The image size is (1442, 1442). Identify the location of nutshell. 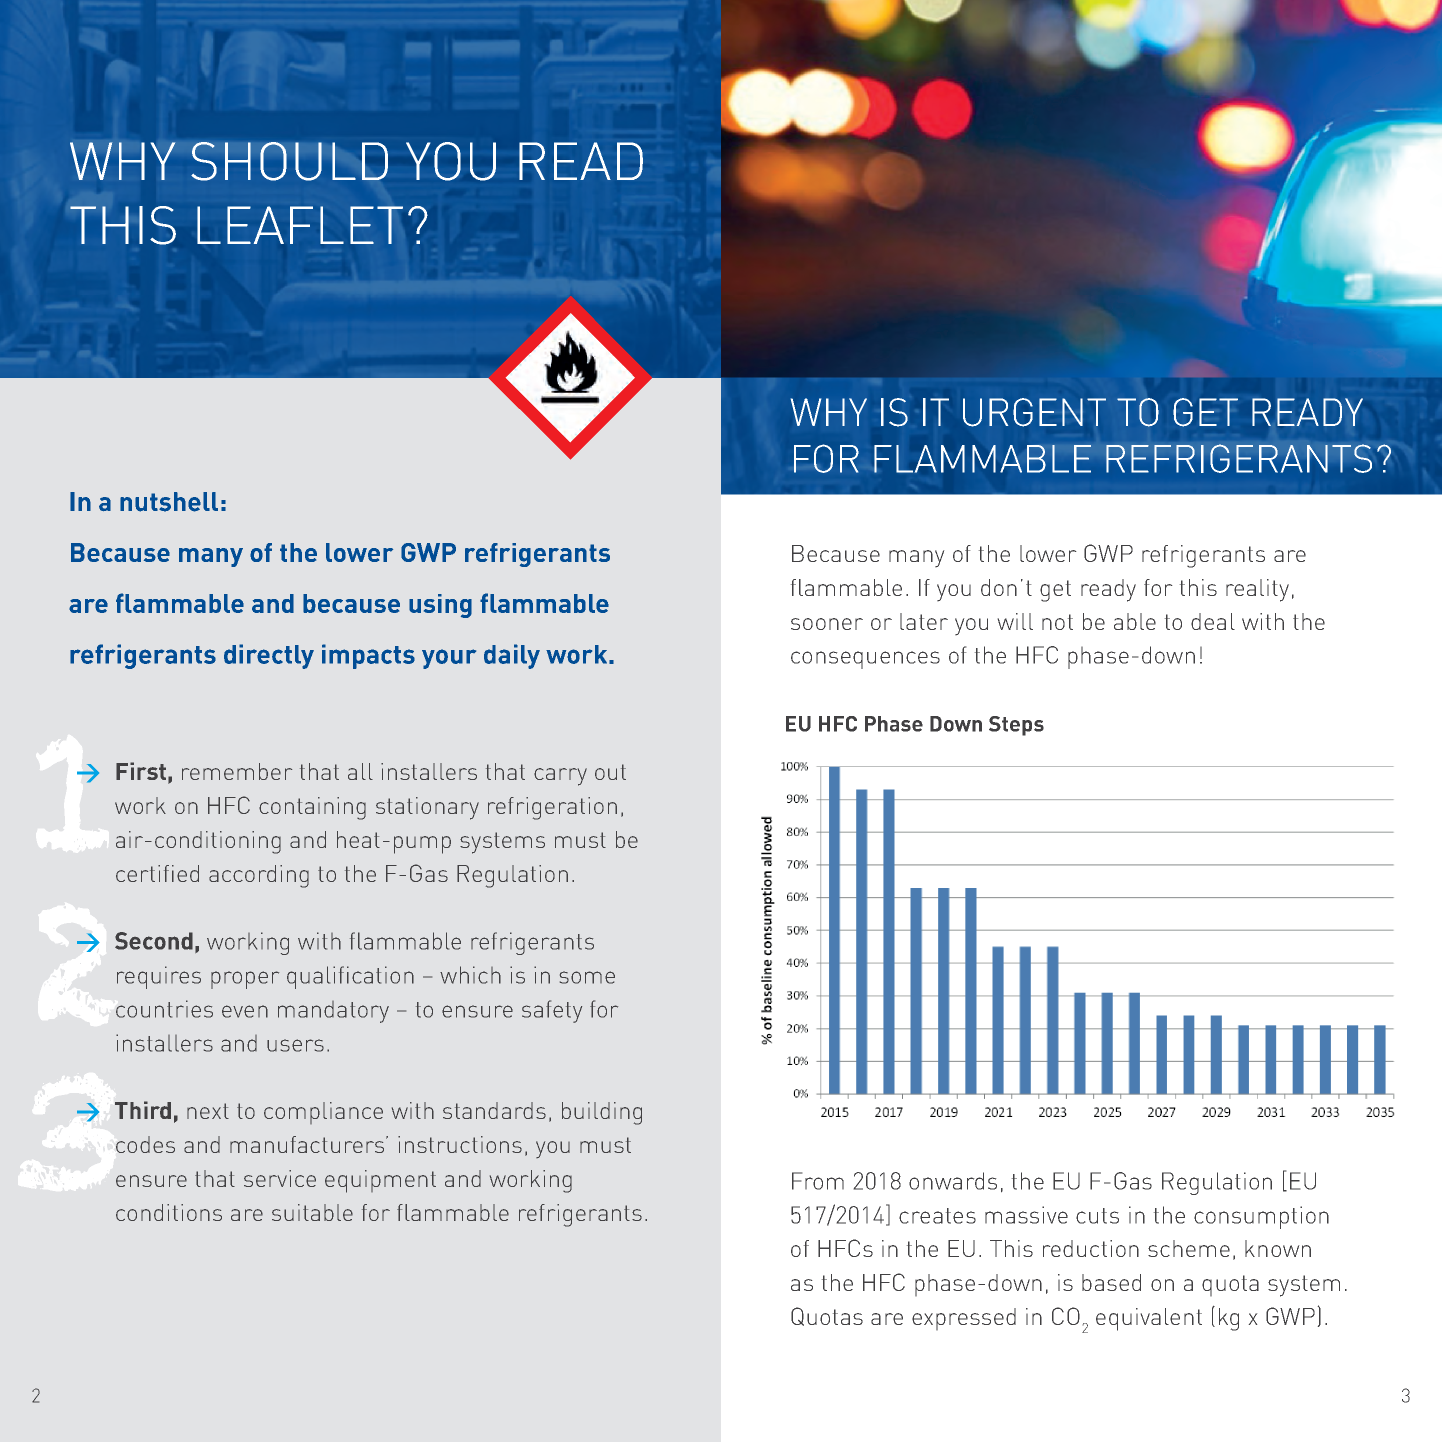
(169, 502).
